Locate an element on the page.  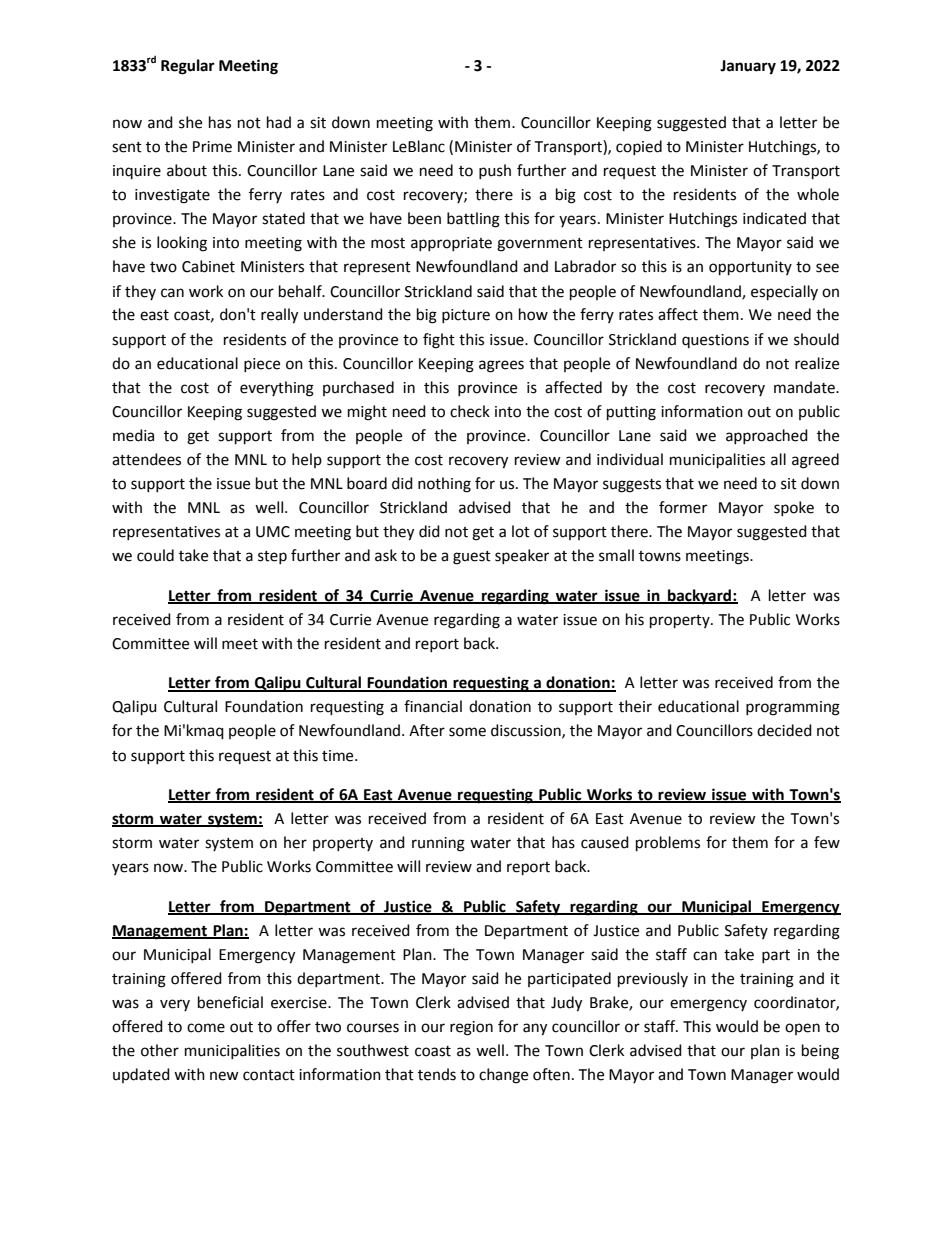
come is located at coordinates (206, 1028).
